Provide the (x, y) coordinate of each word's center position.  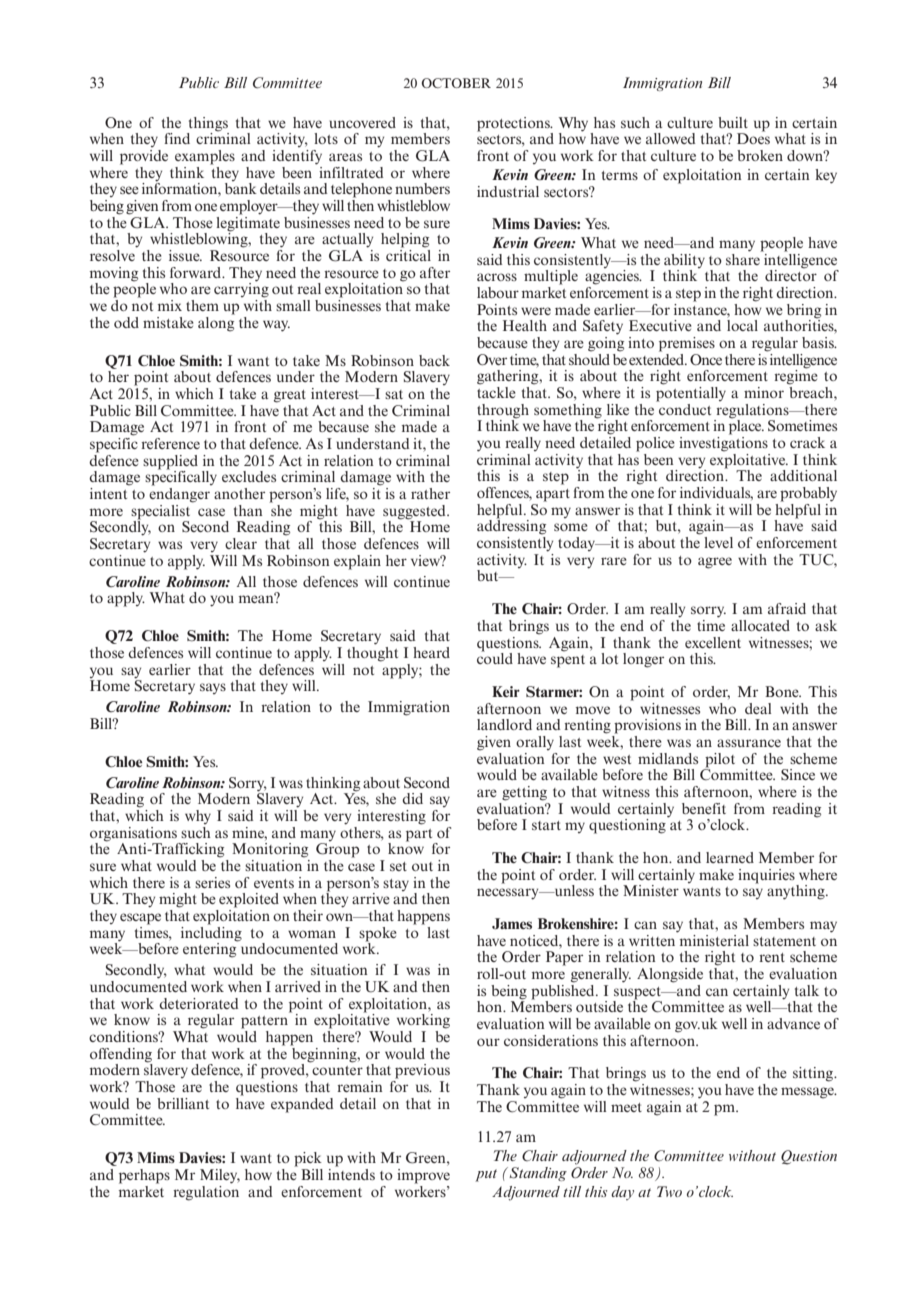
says (213, 688)
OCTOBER (456, 83)
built (733, 122)
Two (669, 1191)
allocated (760, 625)
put (486, 1175)
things (208, 125)
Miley (220, 1176)
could (495, 657)
